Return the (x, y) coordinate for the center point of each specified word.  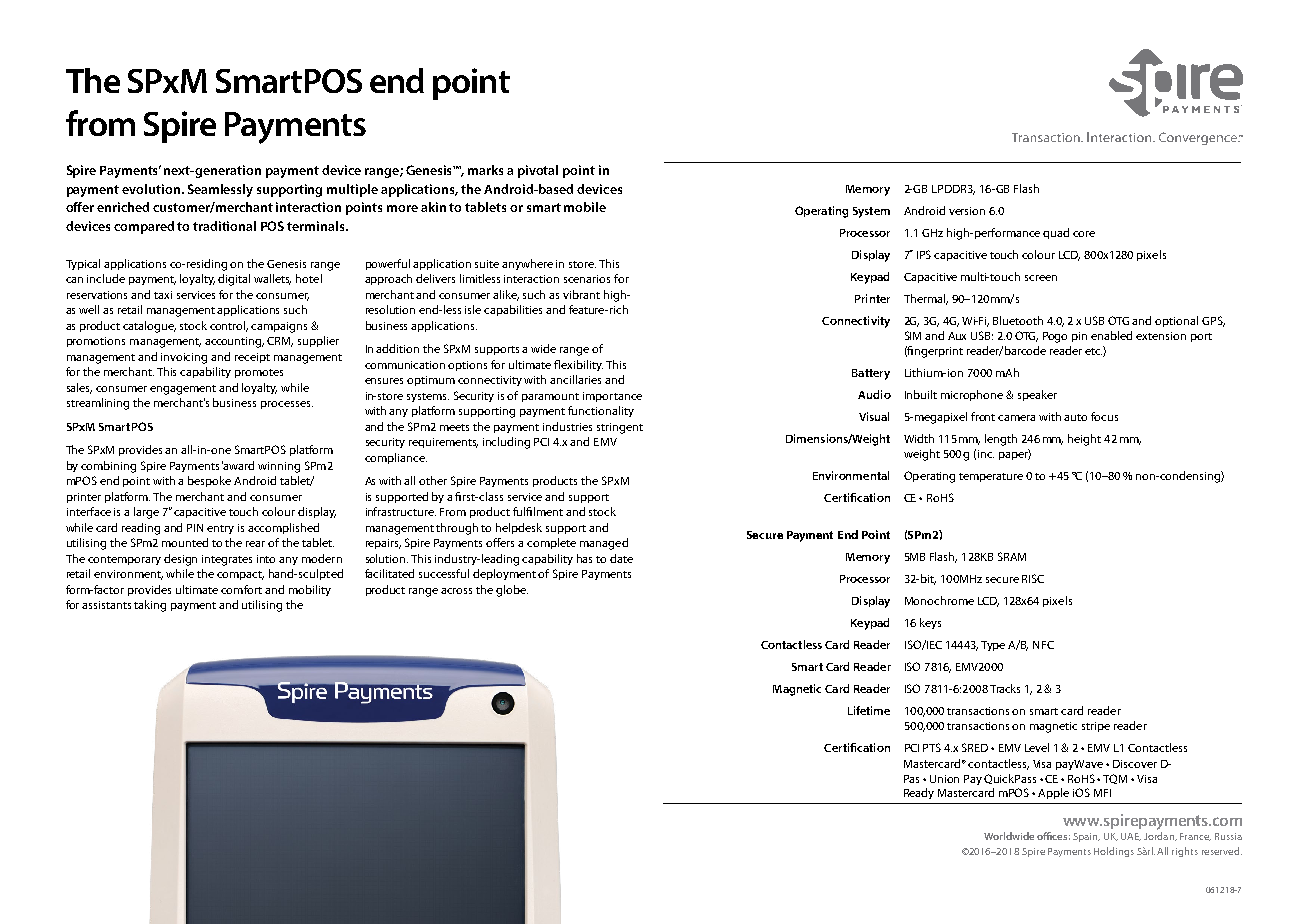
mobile (585, 207)
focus (1104, 416)
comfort (241, 589)
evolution (151, 189)
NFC (1043, 645)
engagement (183, 390)
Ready (919, 793)
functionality (601, 411)
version (967, 211)
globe (512, 591)
